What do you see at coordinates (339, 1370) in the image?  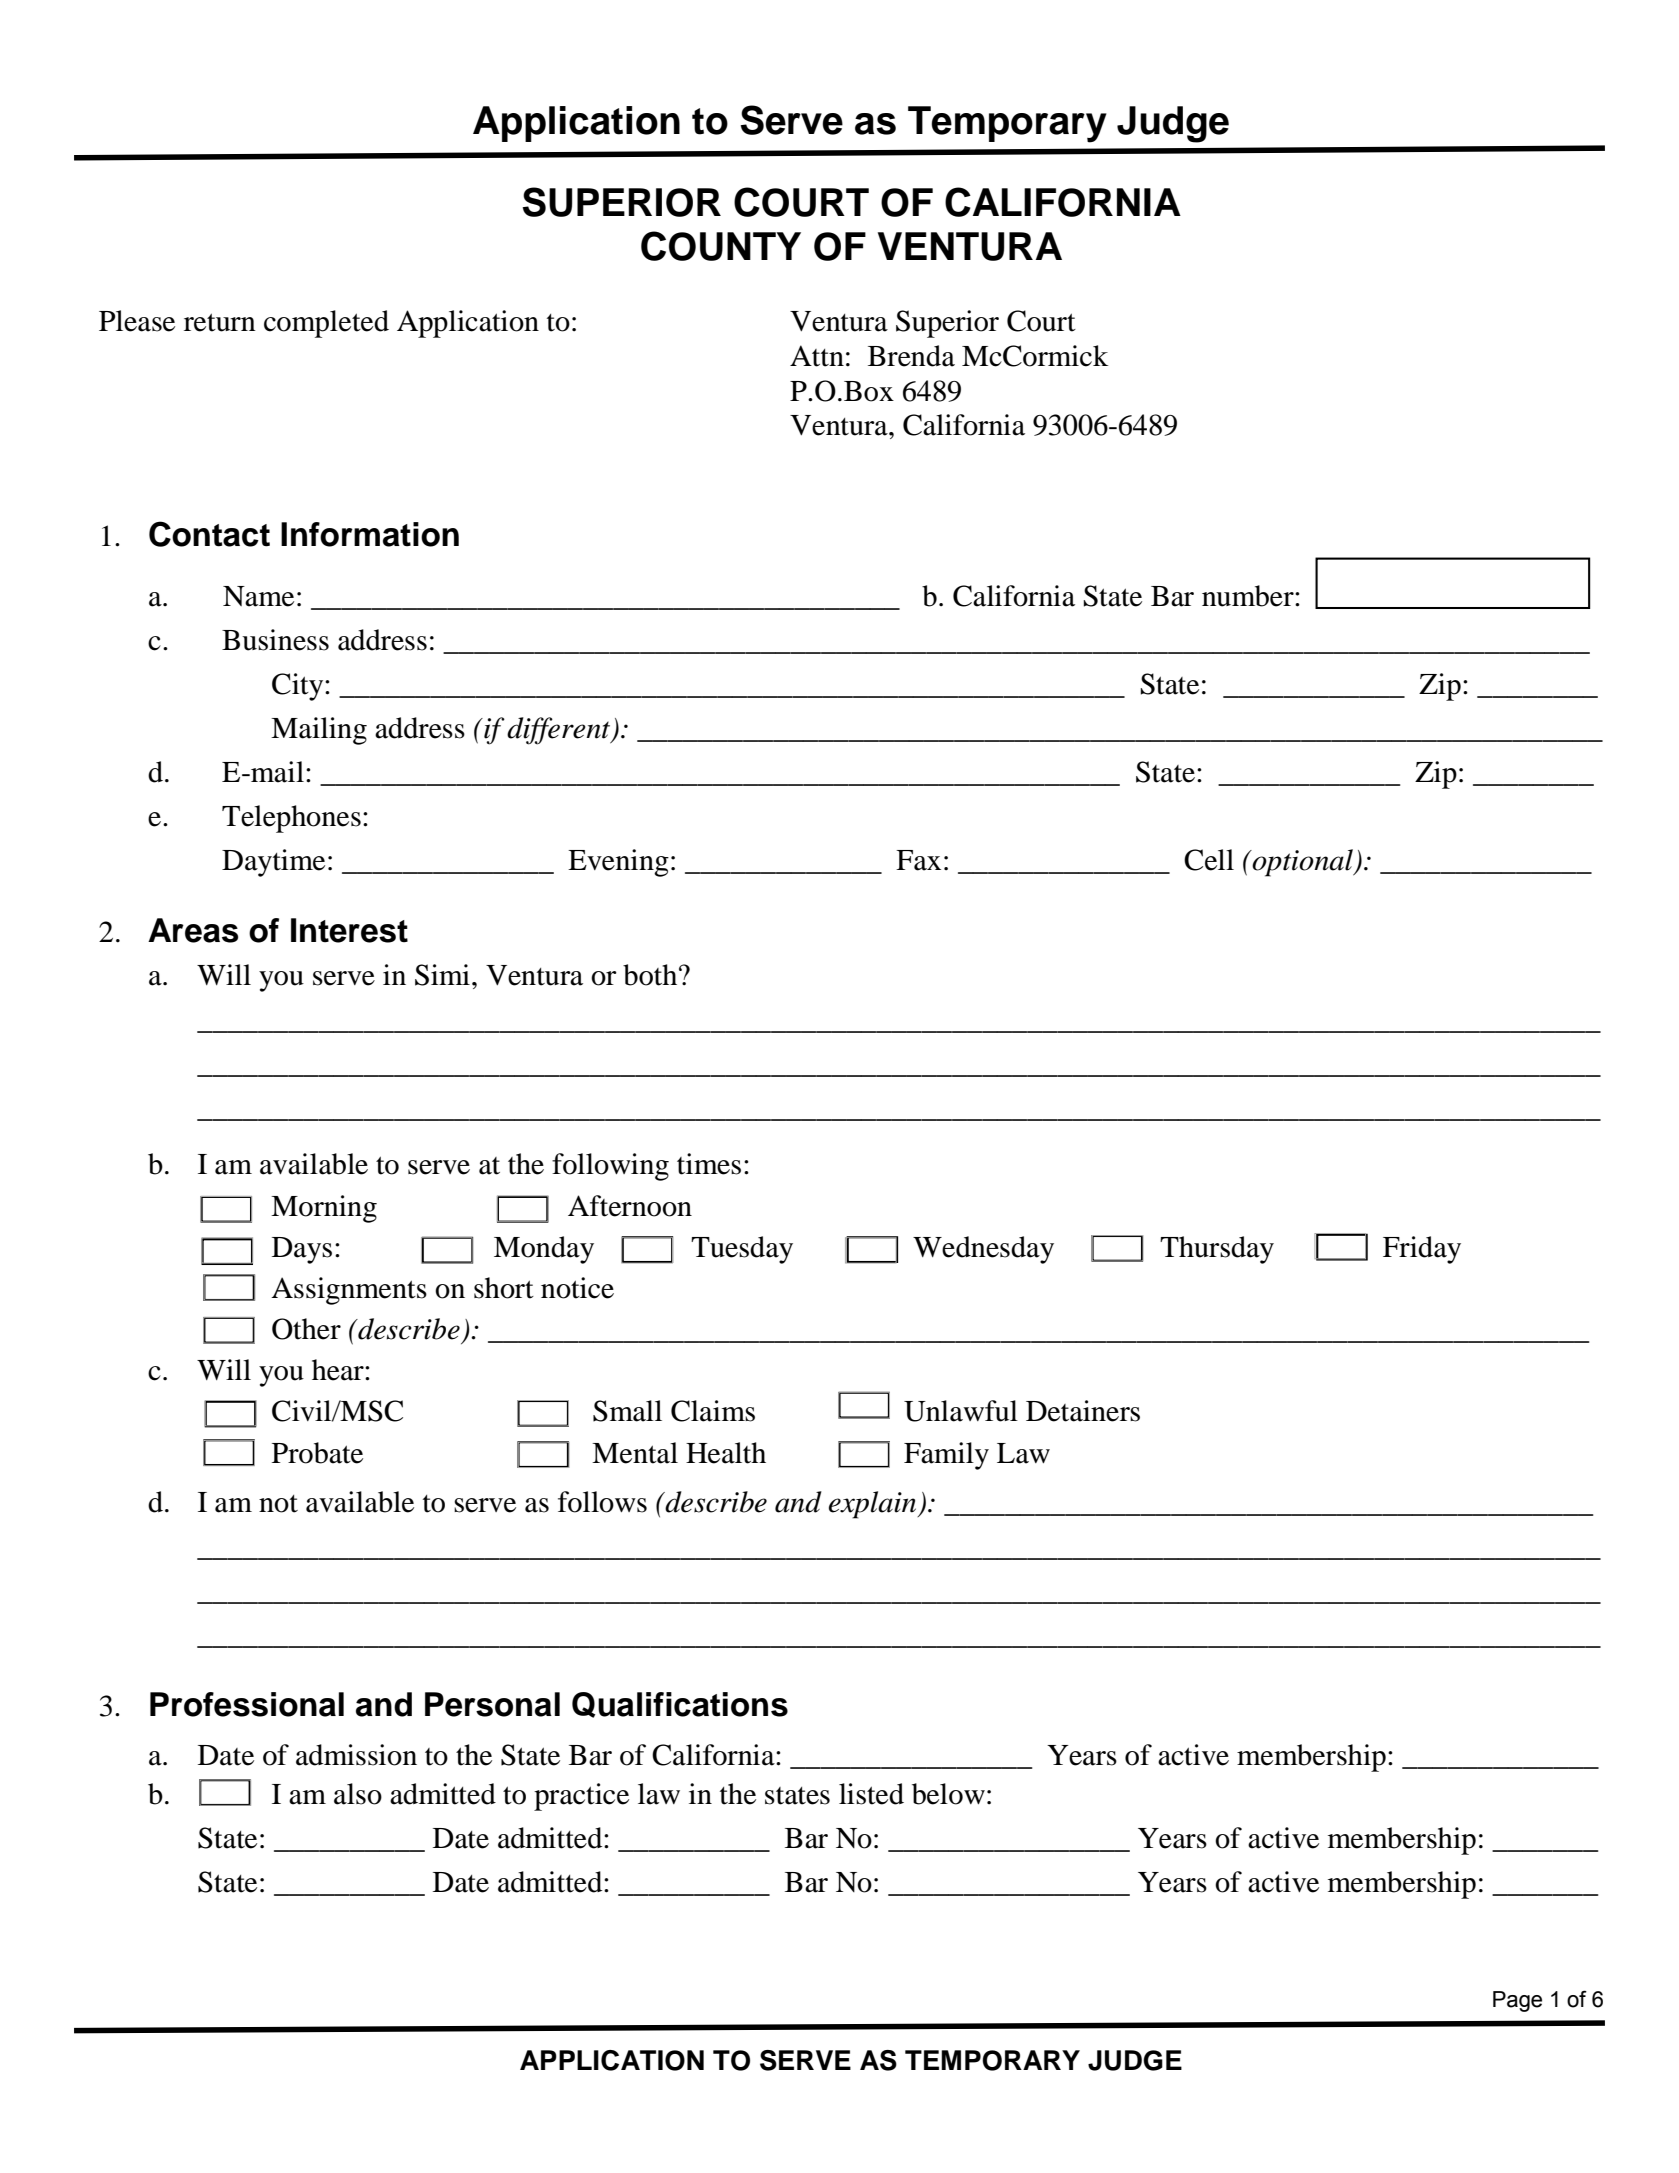 I see `hear` at bounding box center [339, 1370].
